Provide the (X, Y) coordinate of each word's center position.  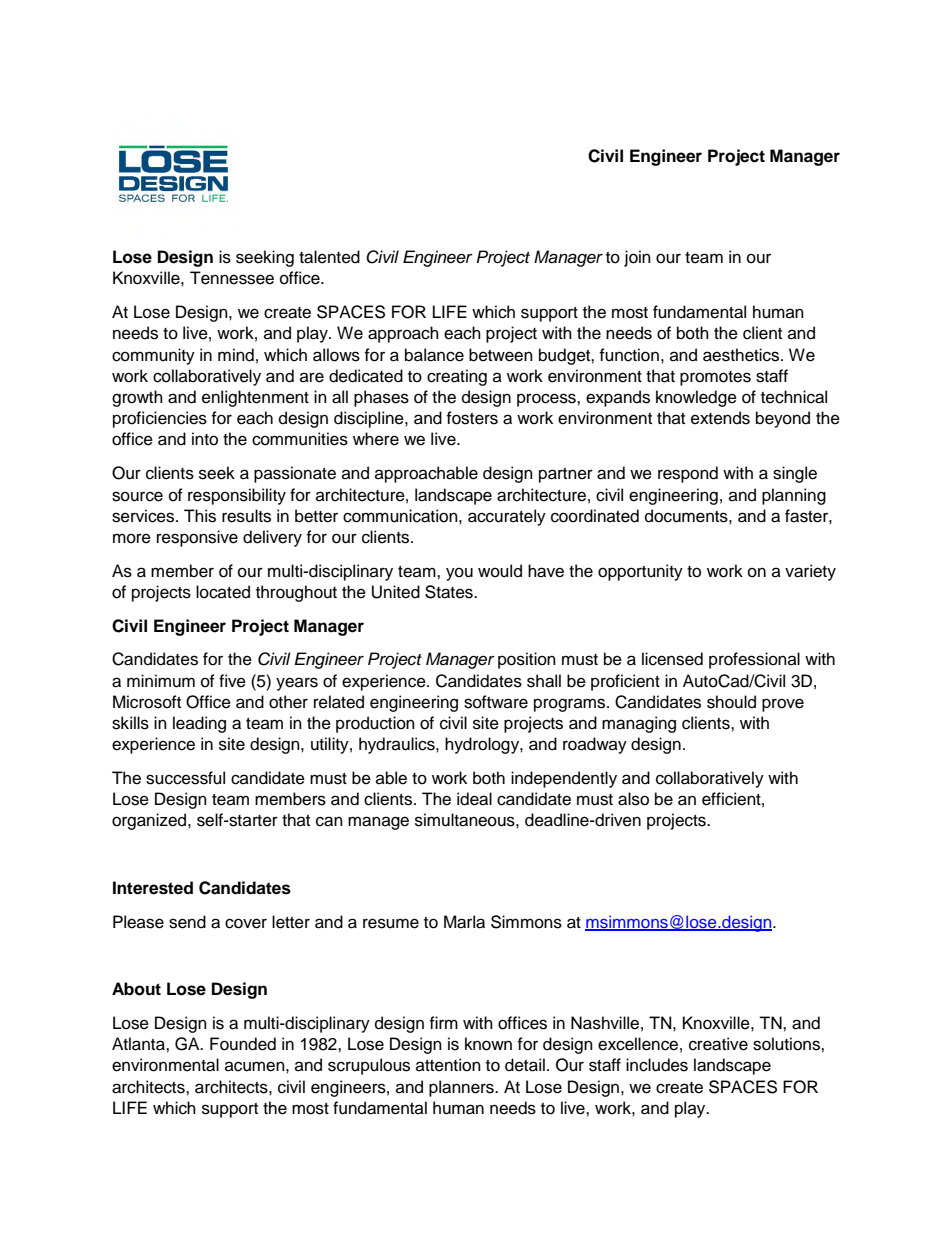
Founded (243, 1044)
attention (448, 1065)
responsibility (237, 496)
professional (754, 660)
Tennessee (232, 278)
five (232, 681)
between (501, 355)
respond (688, 474)
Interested (153, 888)
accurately (507, 517)
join (637, 258)
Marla (464, 922)
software (496, 702)
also (633, 799)
